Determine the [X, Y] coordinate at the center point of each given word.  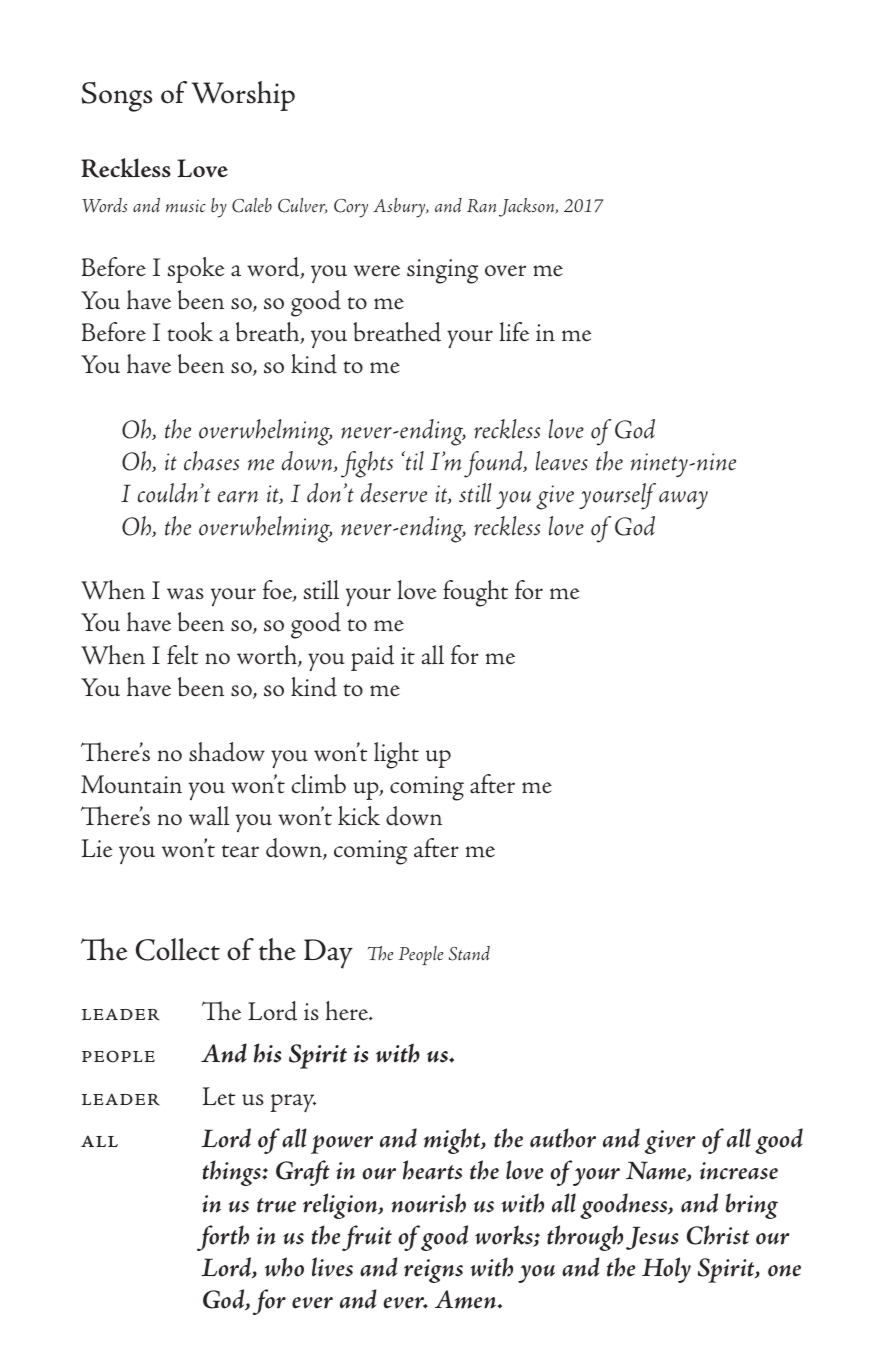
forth [223, 1238]
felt [182, 655]
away [683, 500]
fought [475, 593]
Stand [469, 953]
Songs [117, 97]
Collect [178, 949]
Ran [481, 206]
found [494, 464]
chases [211, 461]
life [514, 331]
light [396, 755]
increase [739, 1171]
